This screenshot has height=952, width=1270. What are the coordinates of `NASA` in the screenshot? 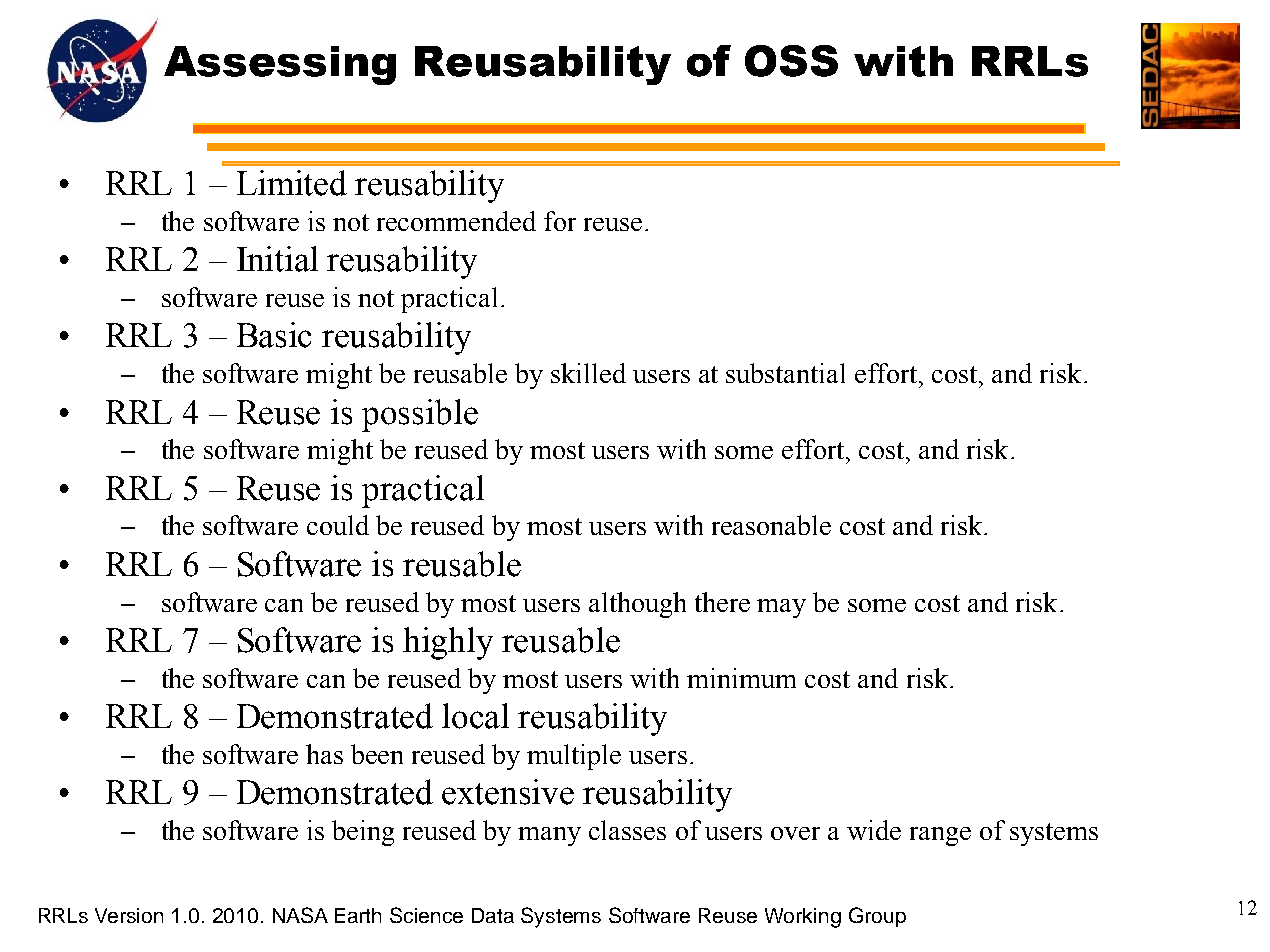 It's located at (300, 915).
